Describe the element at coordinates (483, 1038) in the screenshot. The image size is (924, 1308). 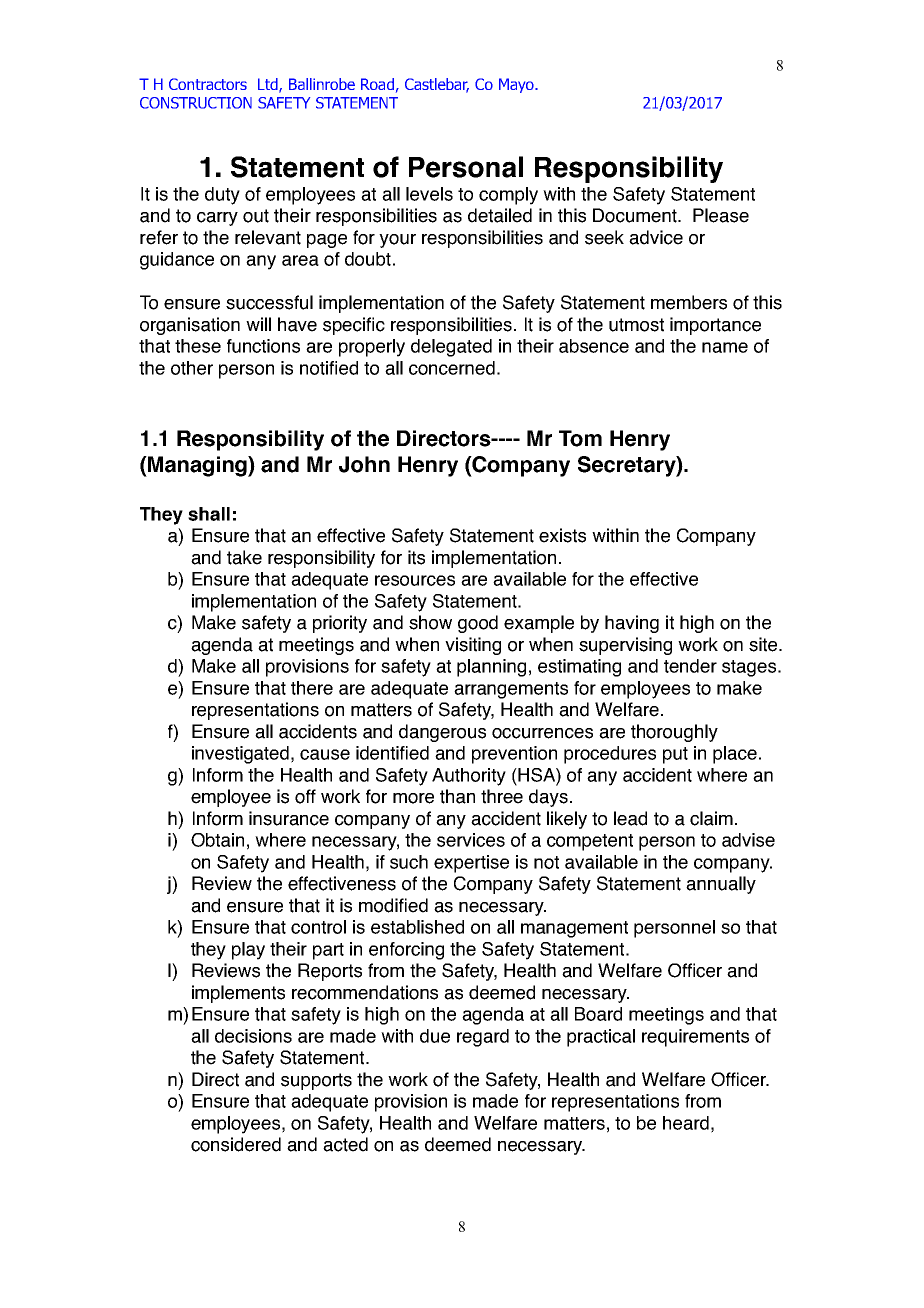
I see `regard` at that location.
